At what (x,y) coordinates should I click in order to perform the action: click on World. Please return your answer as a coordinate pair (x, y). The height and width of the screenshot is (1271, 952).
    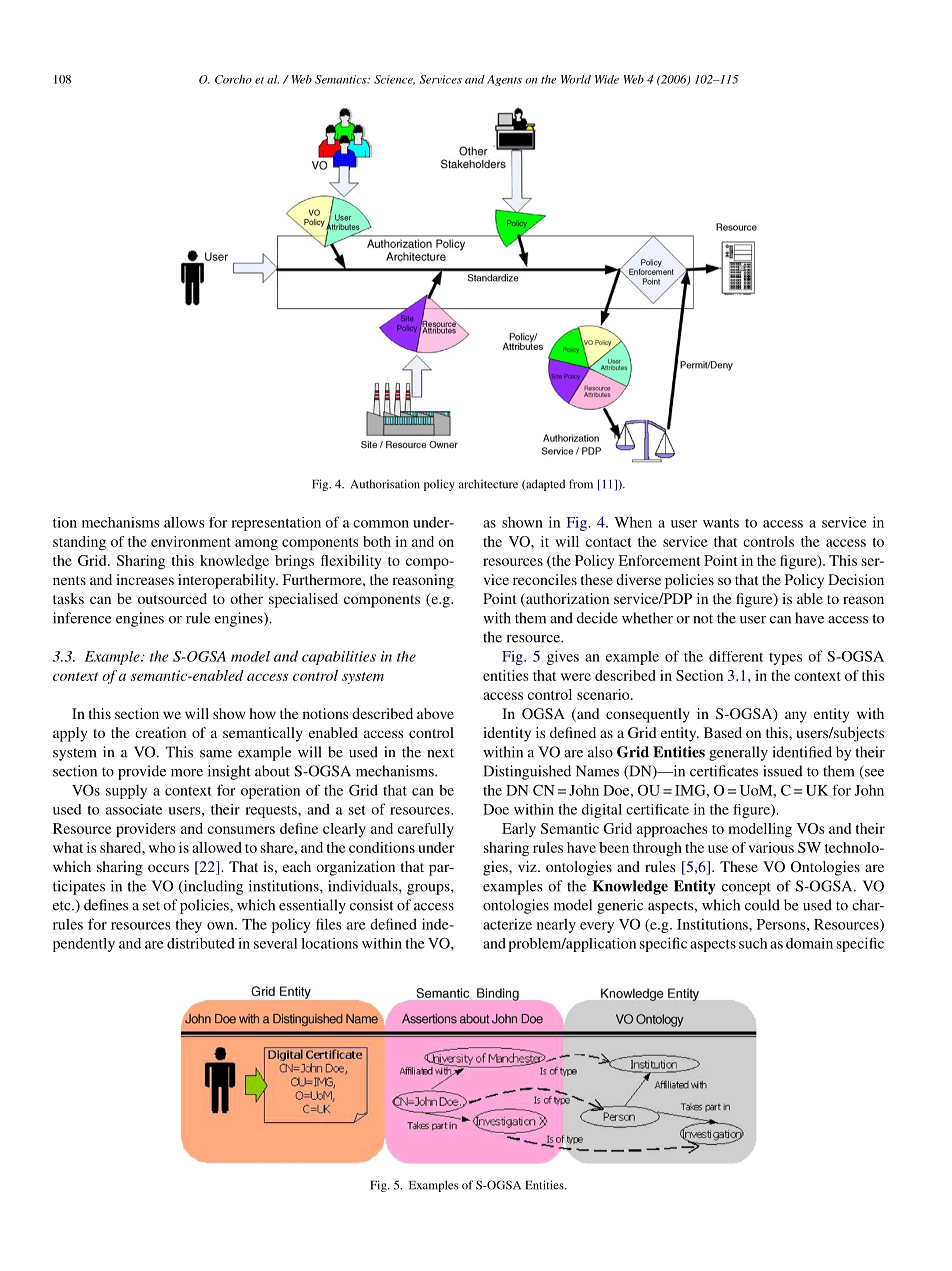
    Looking at the image, I should click on (576, 79).
